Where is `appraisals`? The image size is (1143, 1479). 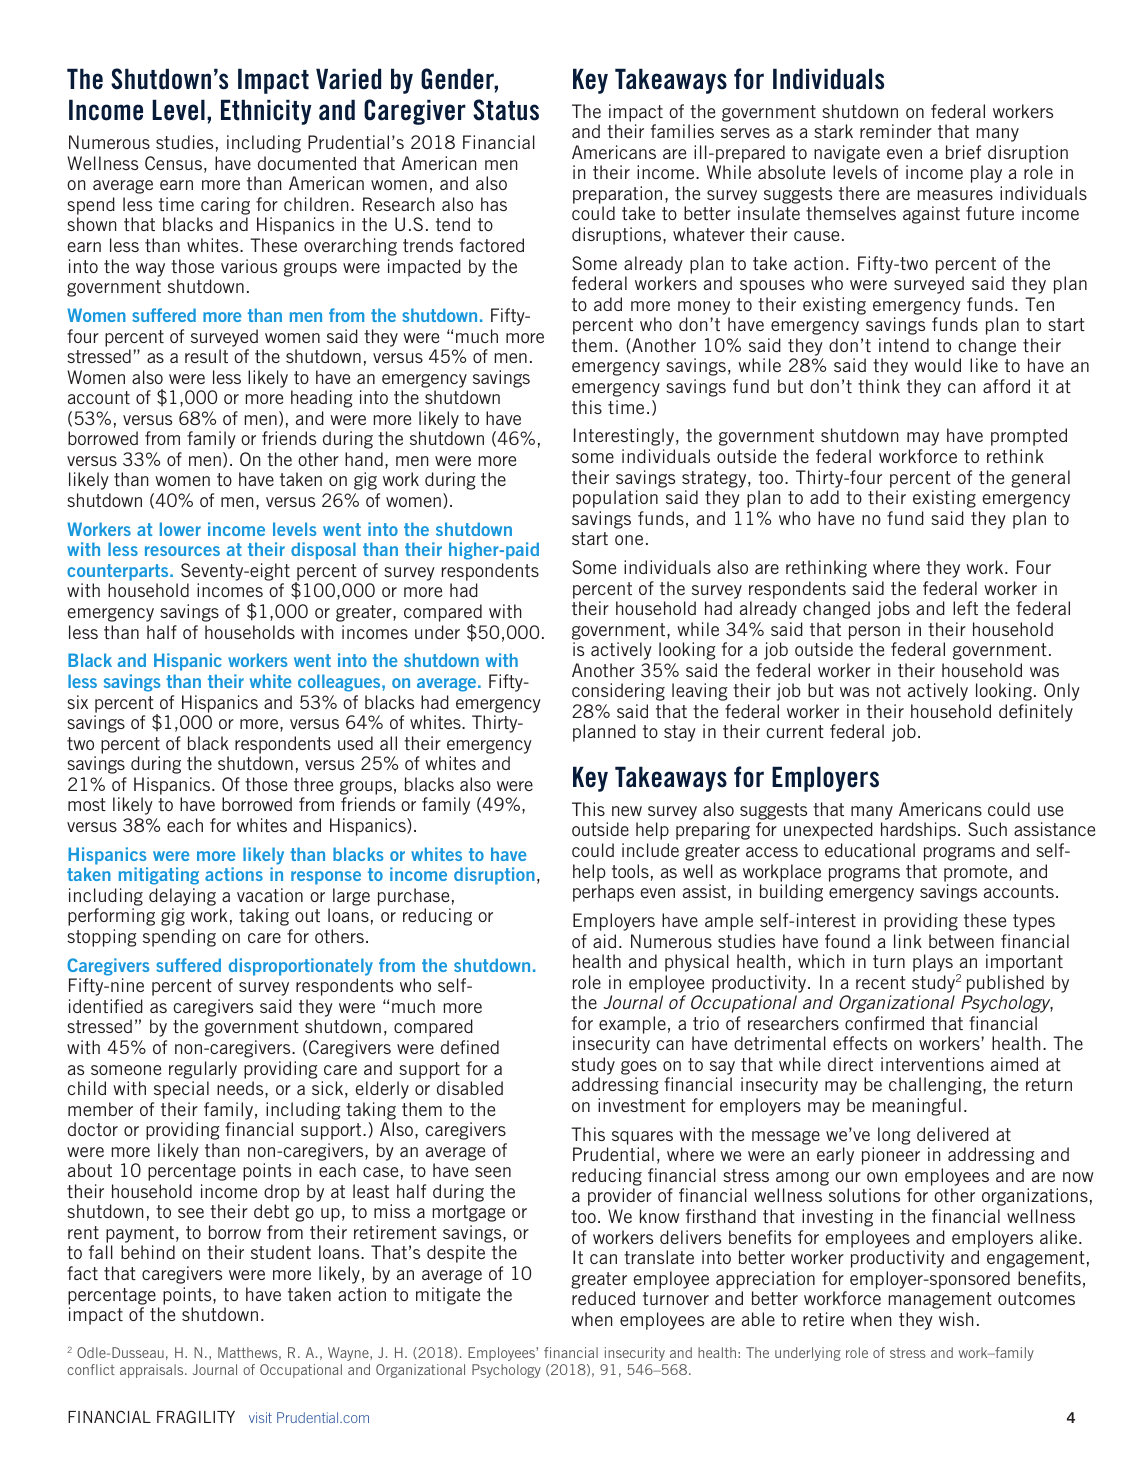 appraisals is located at coordinates (153, 1371).
